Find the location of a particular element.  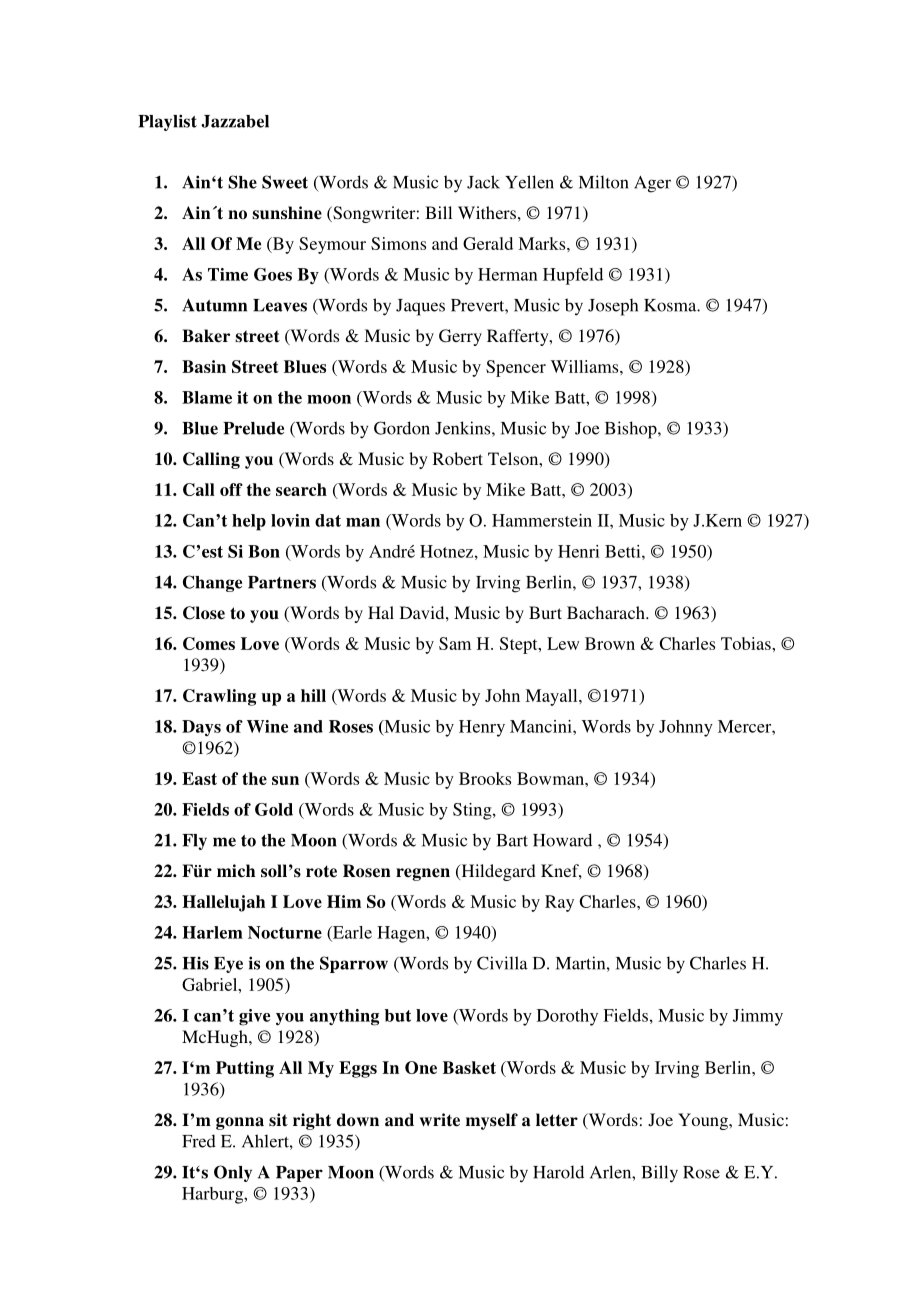

Jack is located at coordinates (483, 182).
